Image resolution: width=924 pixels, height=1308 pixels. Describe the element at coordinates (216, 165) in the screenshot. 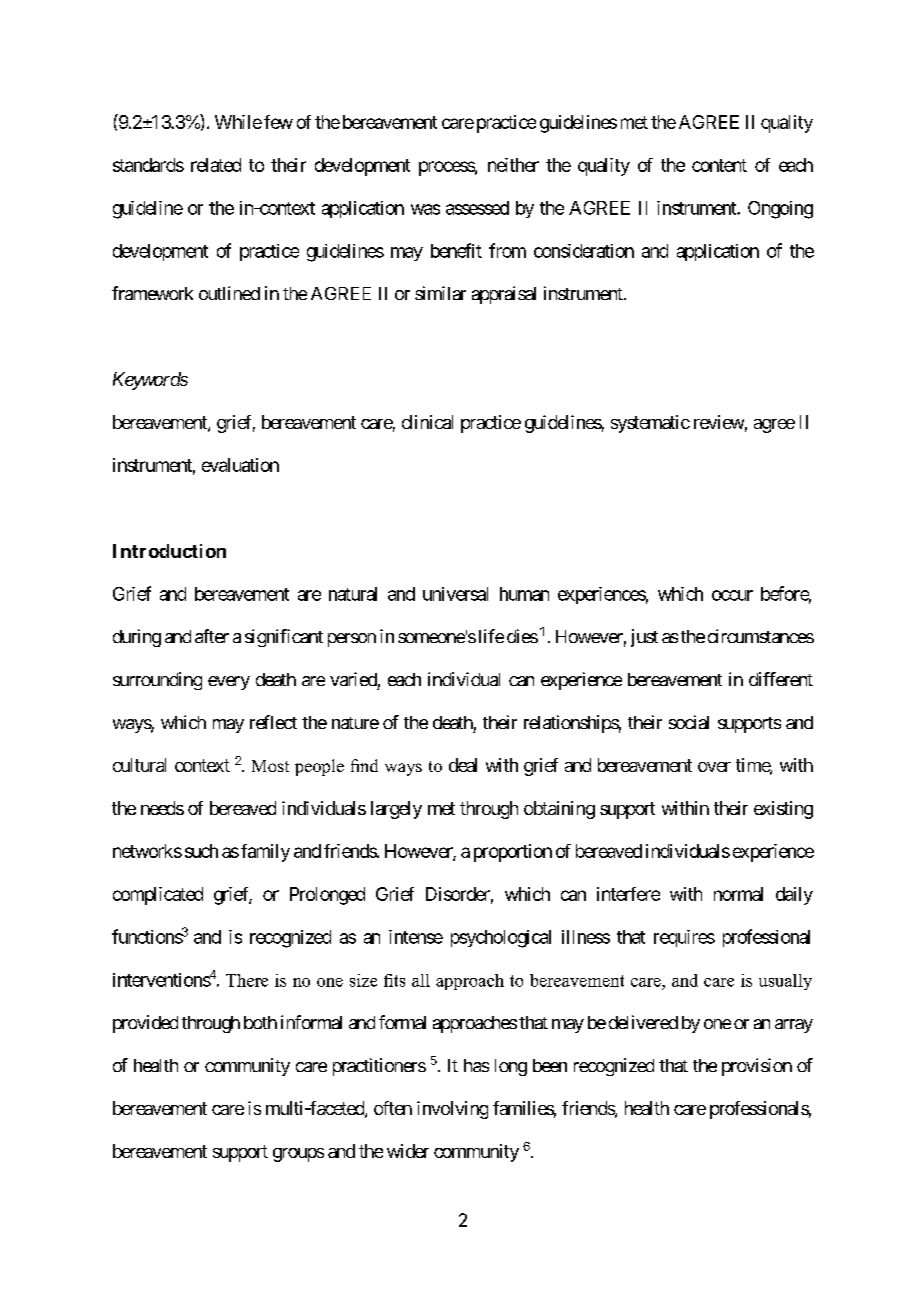

I see `related` at that location.
